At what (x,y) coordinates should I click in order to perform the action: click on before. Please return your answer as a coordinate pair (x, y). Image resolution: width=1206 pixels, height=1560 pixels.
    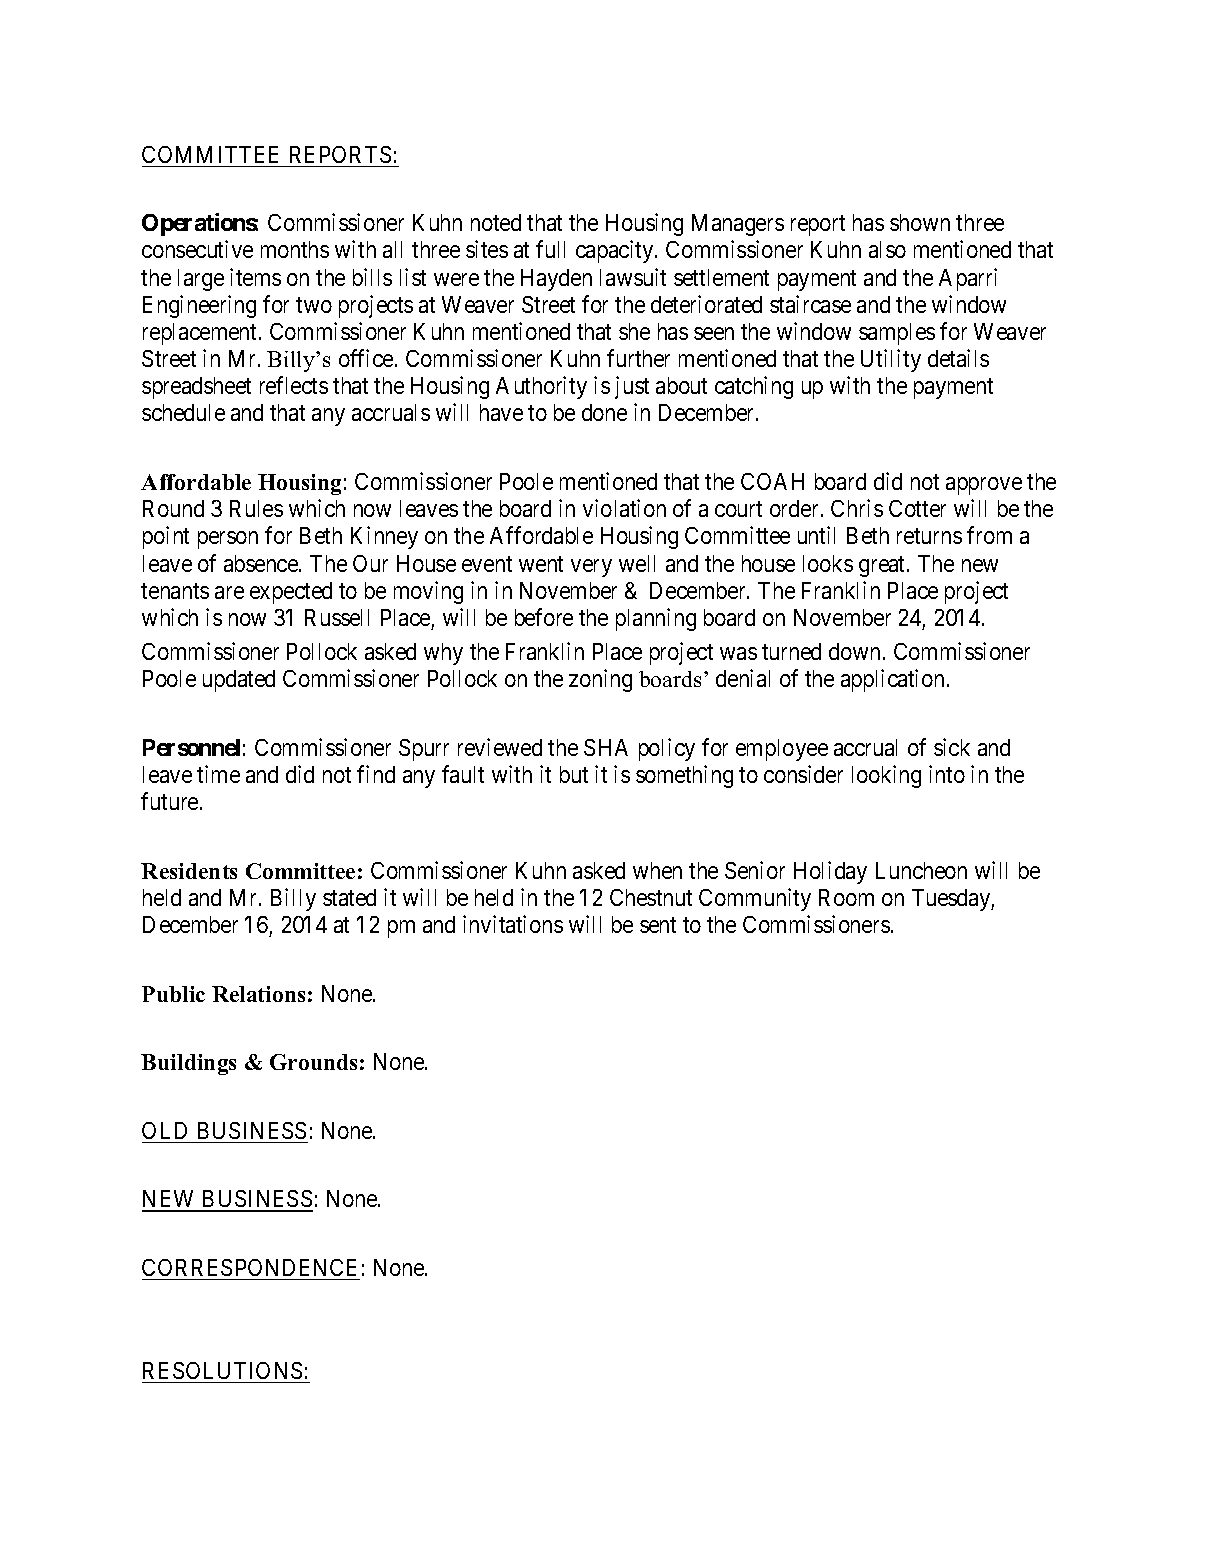
    Looking at the image, I should click on (544, 617).
